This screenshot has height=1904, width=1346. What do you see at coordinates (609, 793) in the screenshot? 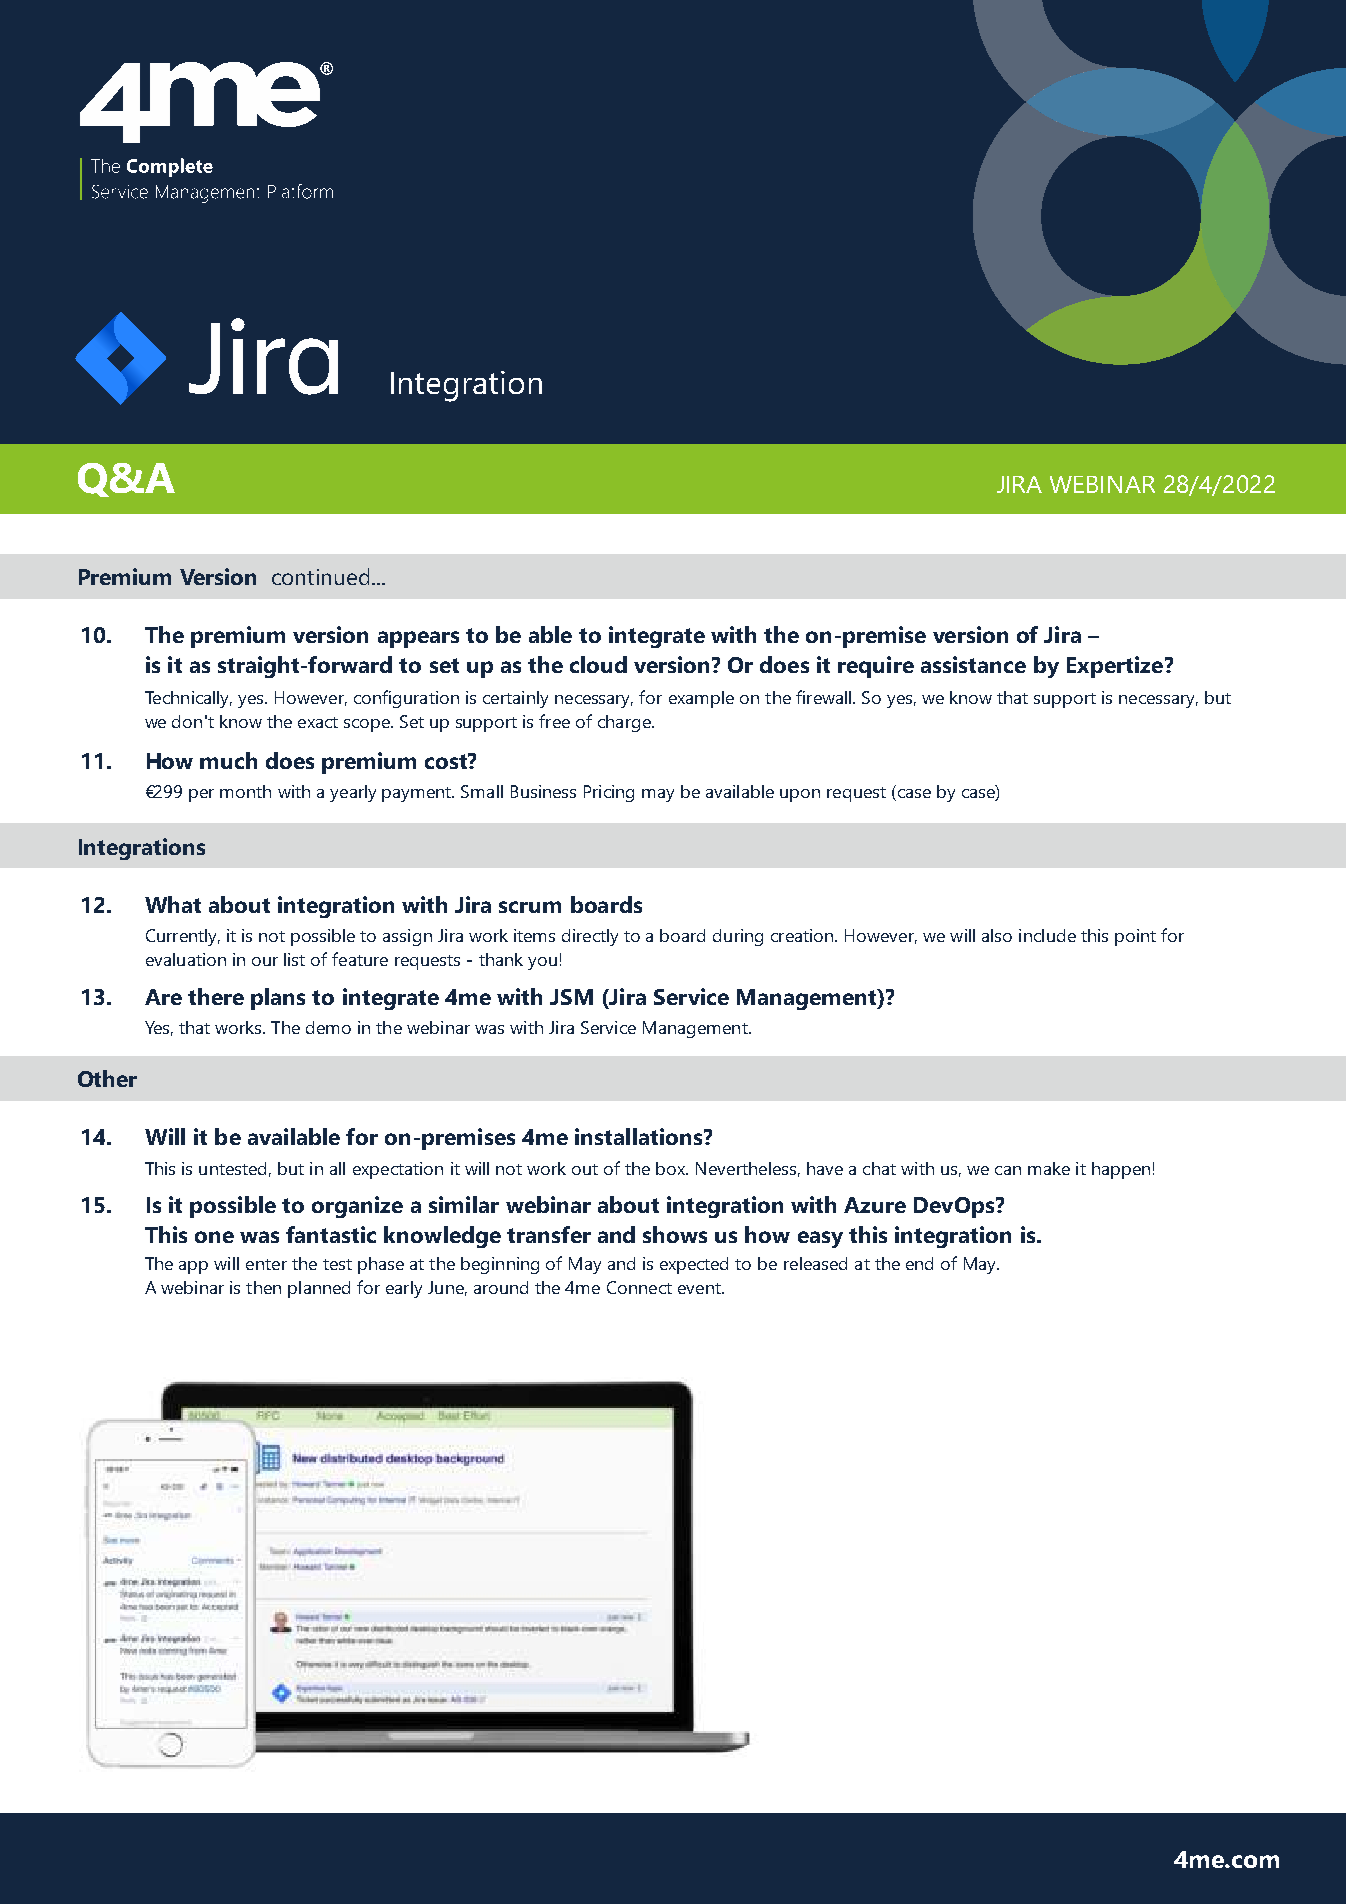
I see `Pricing` at bounding box center [609, 793].
